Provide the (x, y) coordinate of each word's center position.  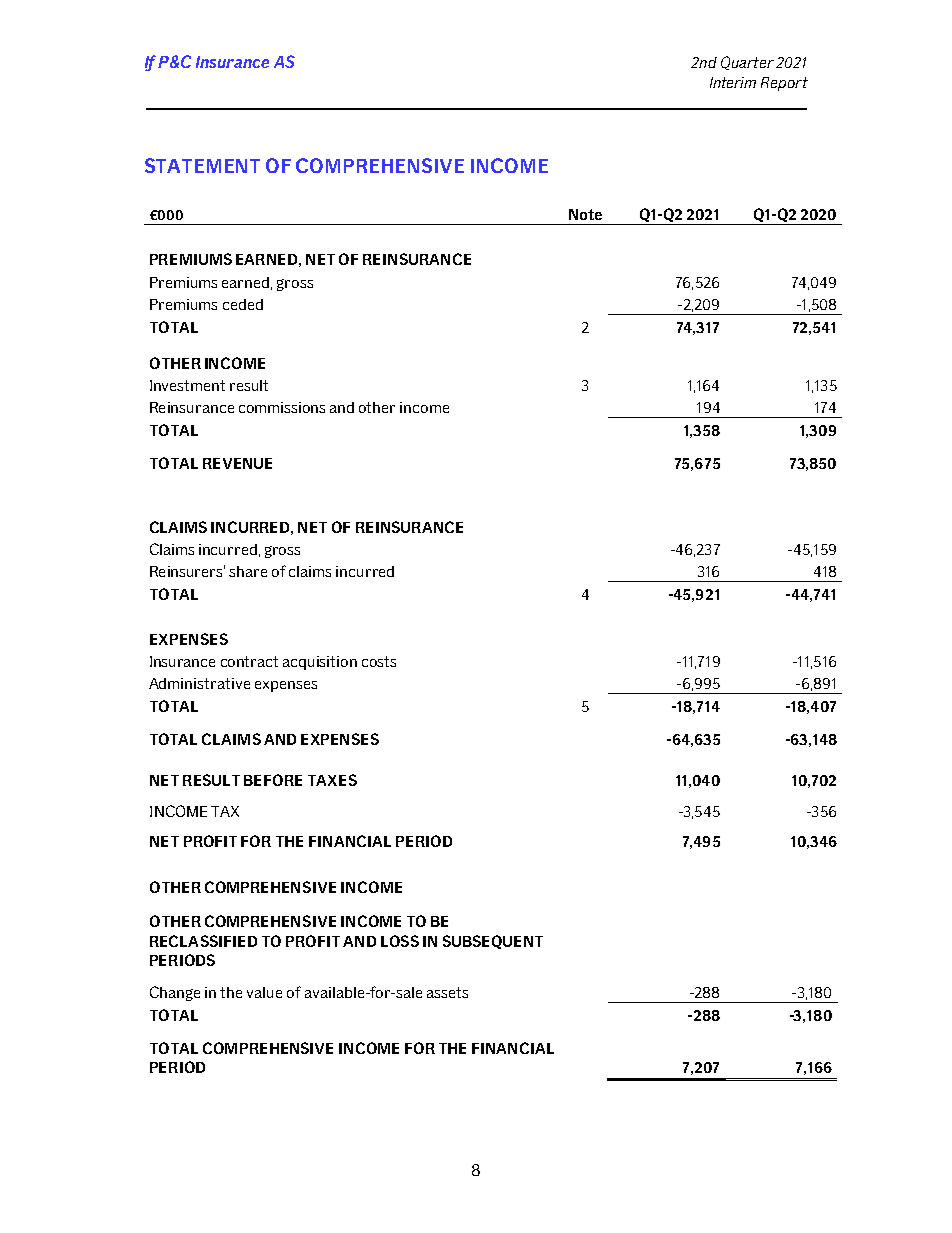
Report (784, 84)
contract (249, 661)
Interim (733, 82)
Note (585, 214)
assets (447, 992)
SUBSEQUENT (493, 942)
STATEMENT (202, 165)
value (264, 992)
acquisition (320, 663)
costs (379, 661)
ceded (243, 304)
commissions (282, 407)
